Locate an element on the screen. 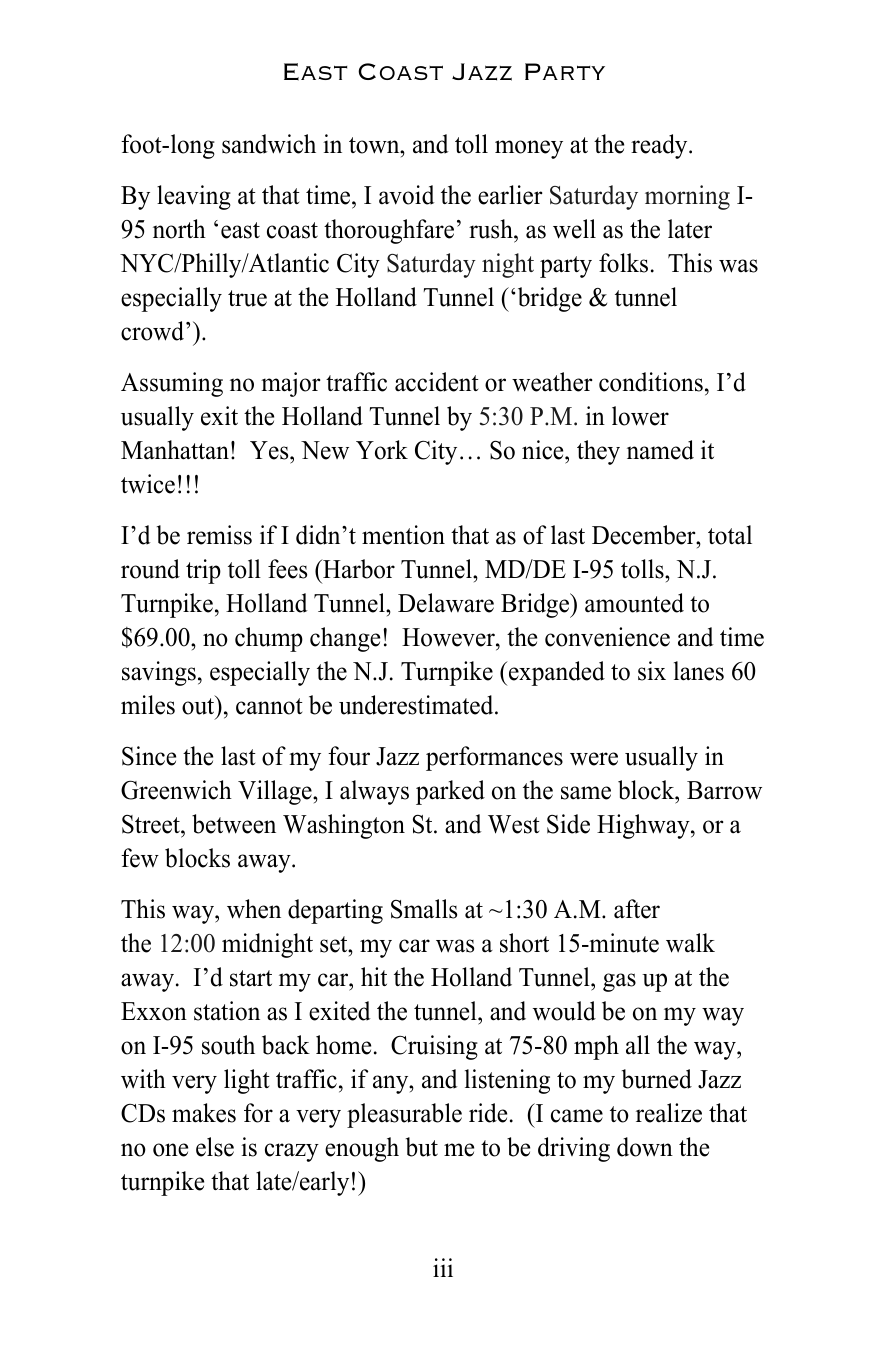 The height and width of the screenshot is (1372, 887). six is located at coordinates (652, 671).
